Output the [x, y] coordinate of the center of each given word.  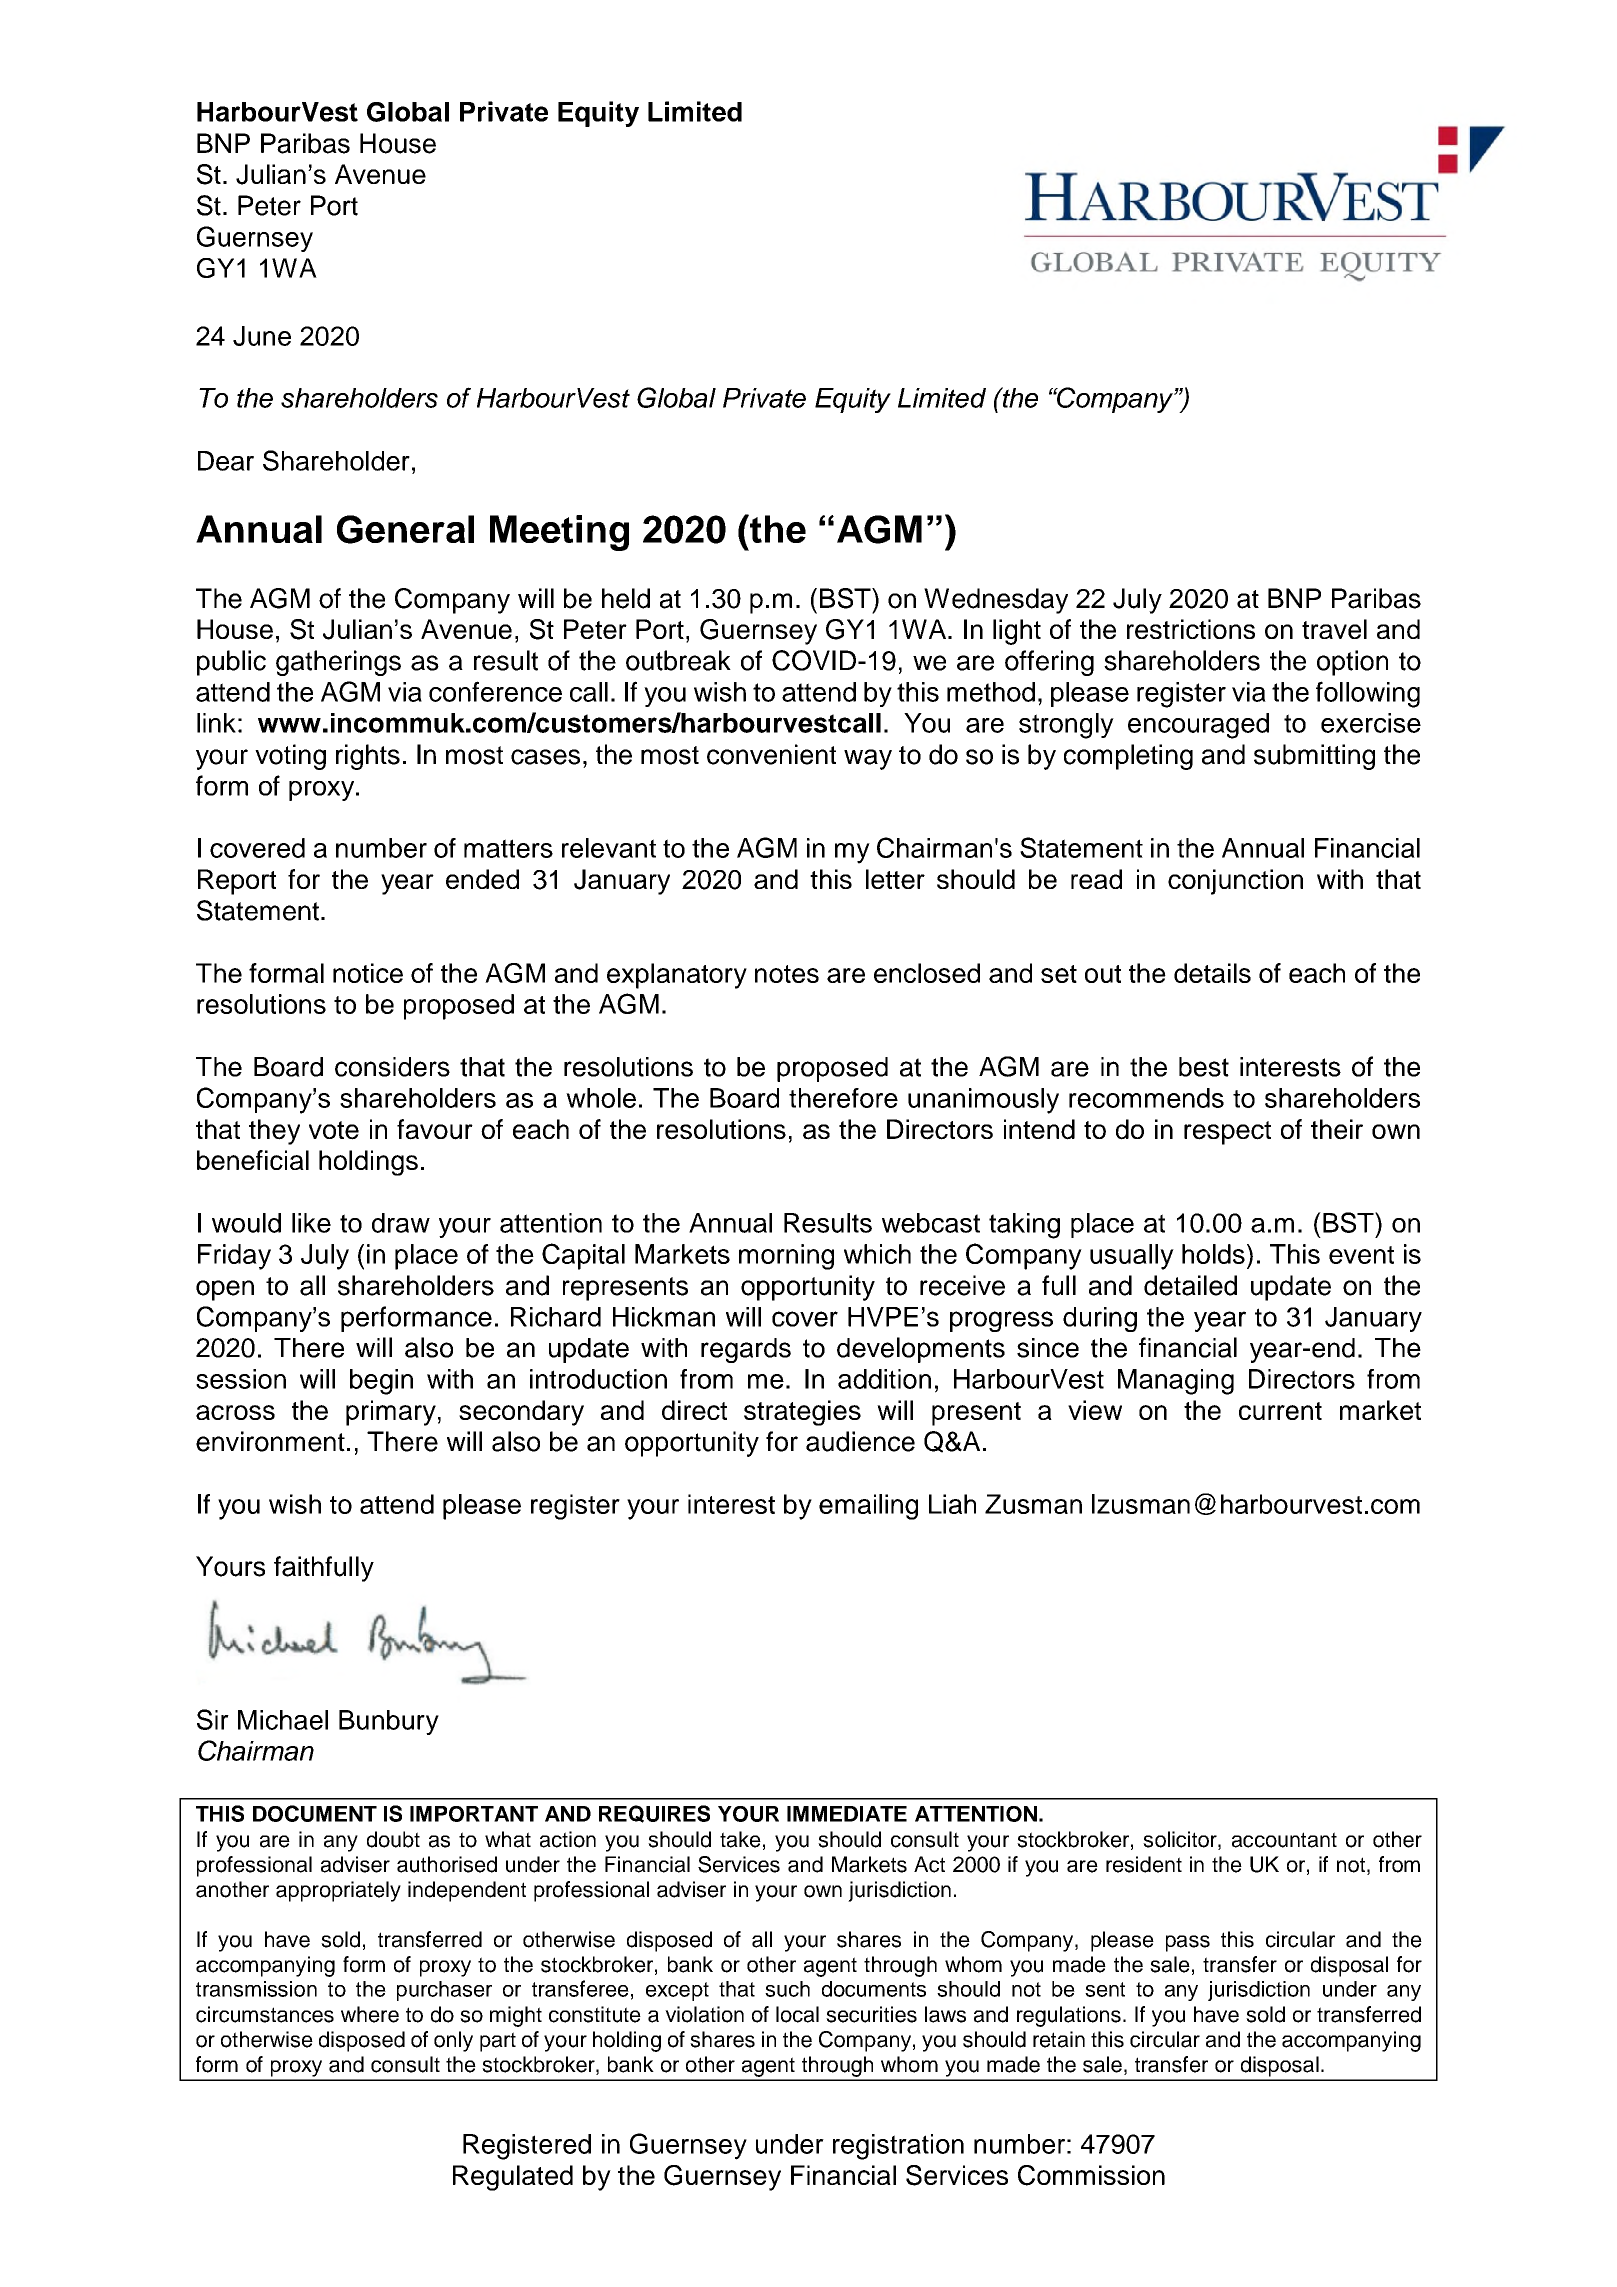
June [262, 336]
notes [787, 974]
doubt [393, 1839]
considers [392, 1067]
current [1280, 1411]
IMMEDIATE [847, 1814]
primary [391, 1413]
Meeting [559, 533]
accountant [1284, 1840]
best [1204, 1067]
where [370, 2014]
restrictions [1191, 629]
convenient [771, 754]
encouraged [1198, 726]
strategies [802, 1413]
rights [368, 757]
